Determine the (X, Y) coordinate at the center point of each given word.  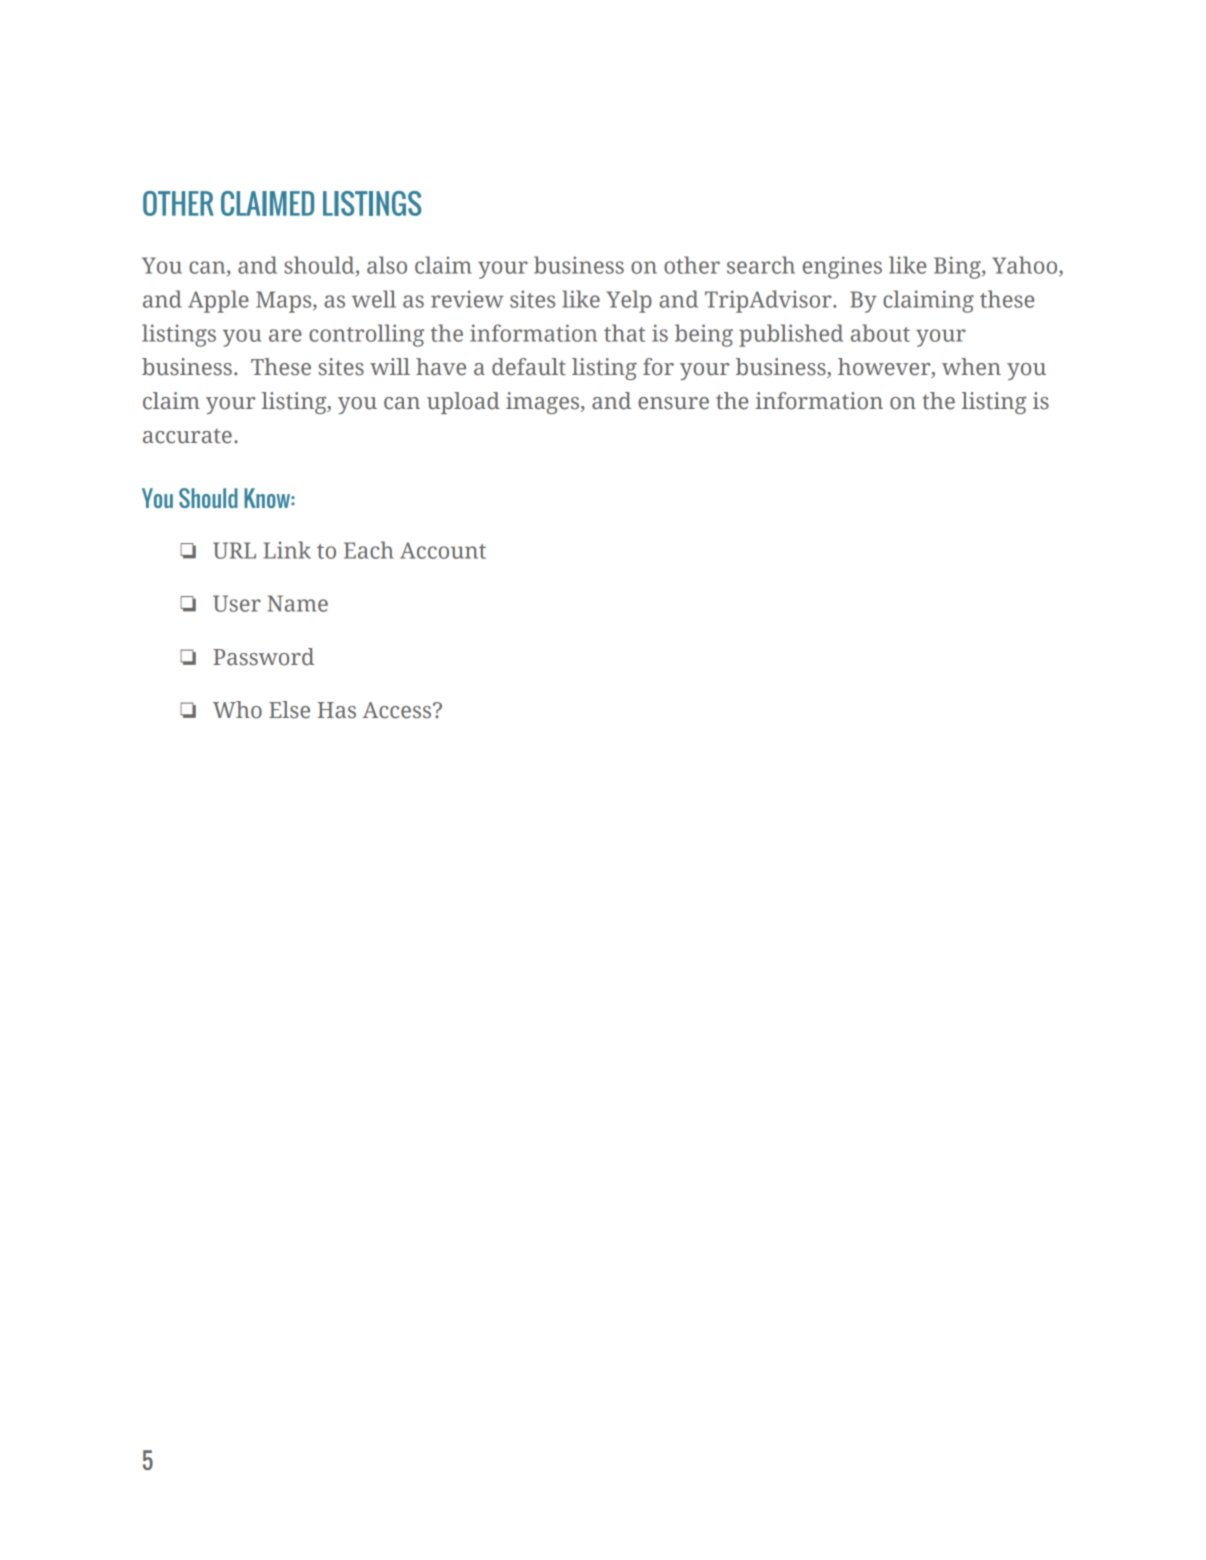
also (387, 265)
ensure (673, 403)
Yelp (629, 301)
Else (289, 710)
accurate (187, 436)
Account (443, 550)
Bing (958, 267)
